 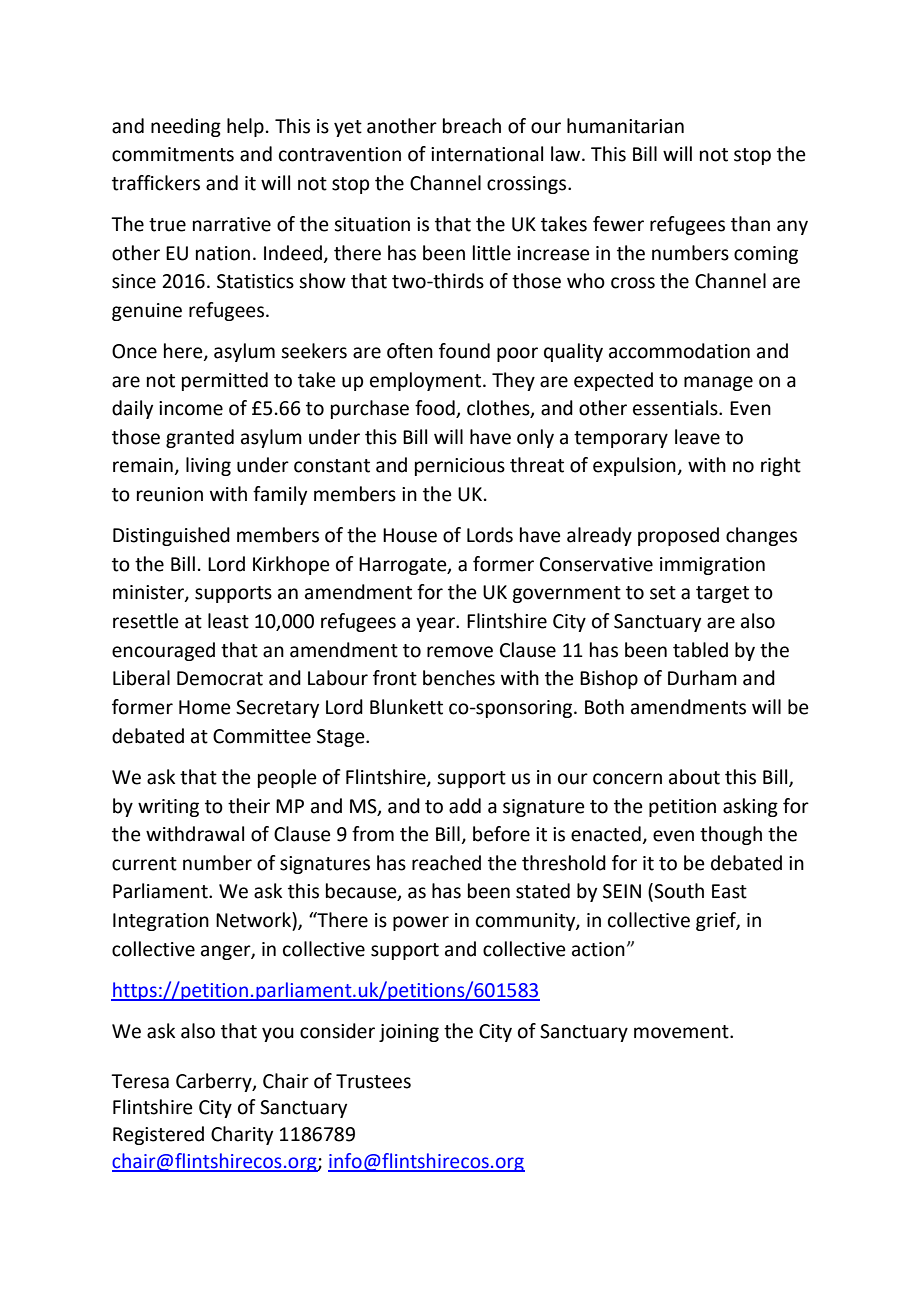 I want to click on breach, so click(x=472, y=126).
